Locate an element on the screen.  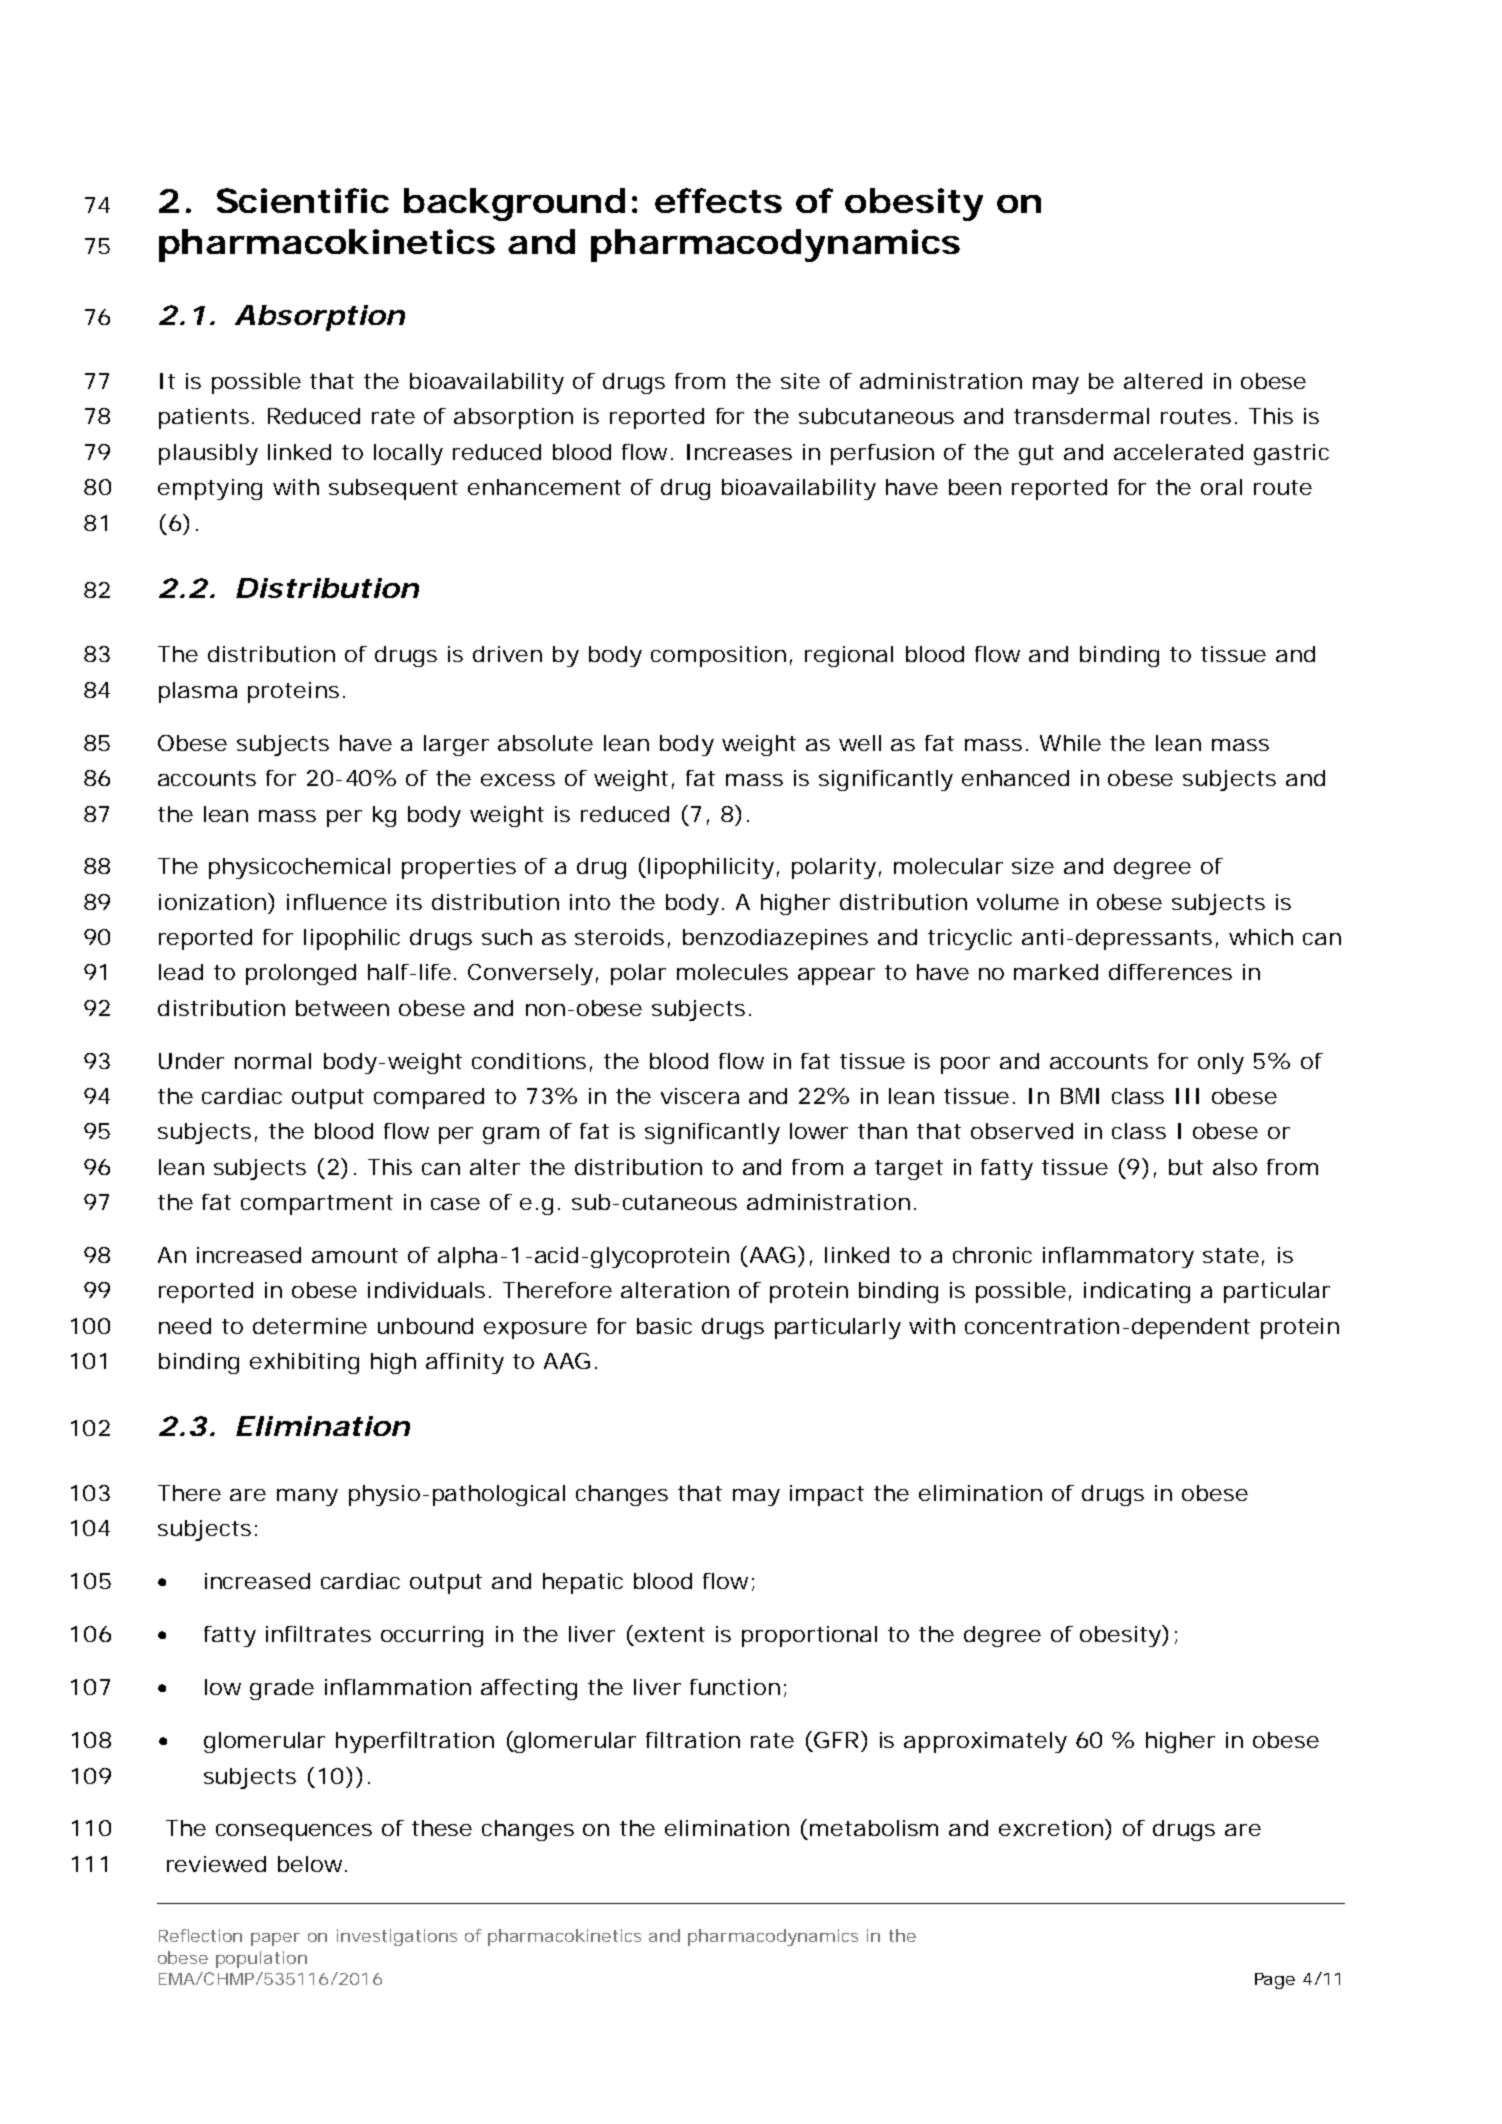
only is located at coordinates (1221, 1063).
